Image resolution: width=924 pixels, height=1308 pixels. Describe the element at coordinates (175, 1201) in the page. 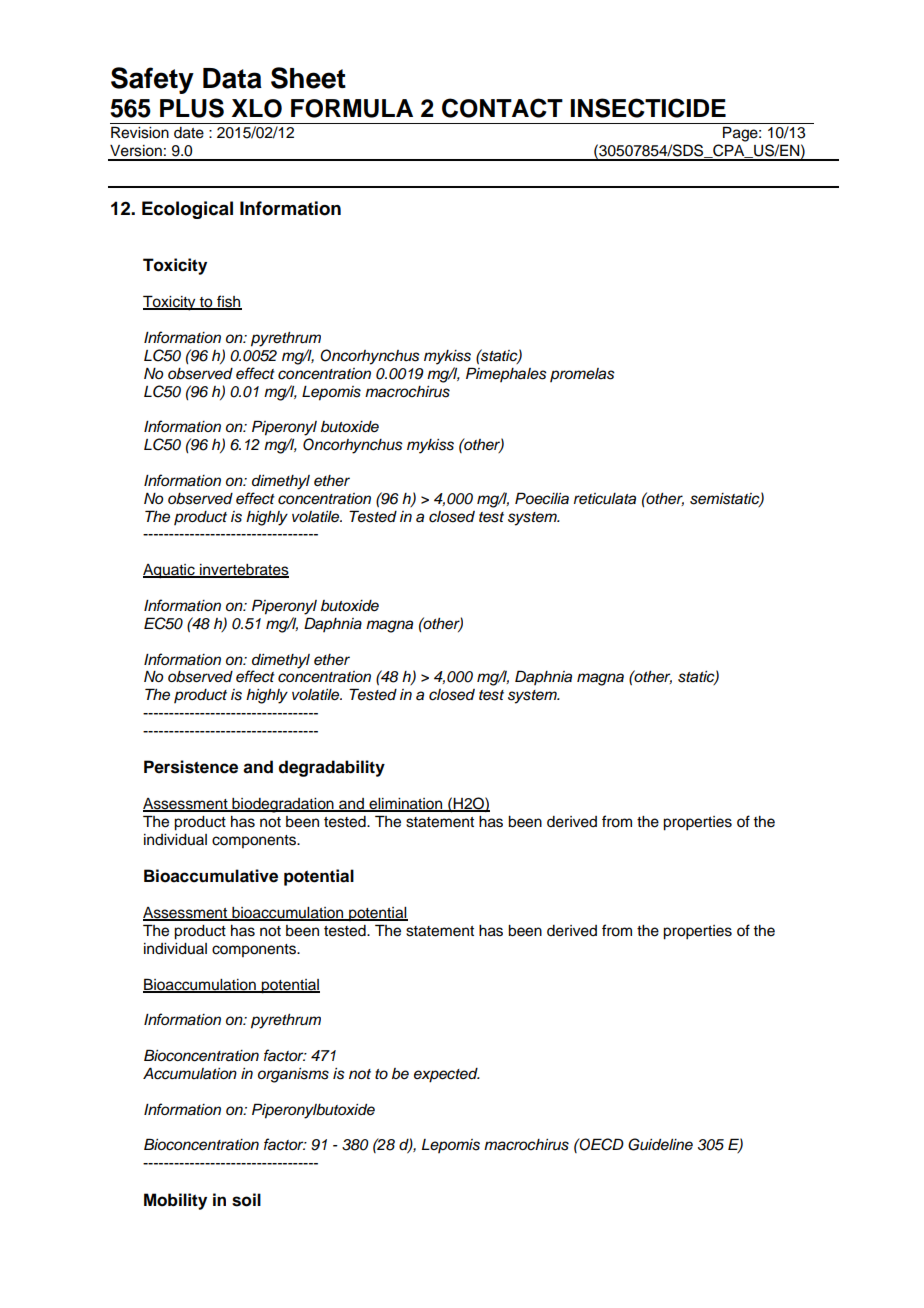

I see `Mobility` at that location.
